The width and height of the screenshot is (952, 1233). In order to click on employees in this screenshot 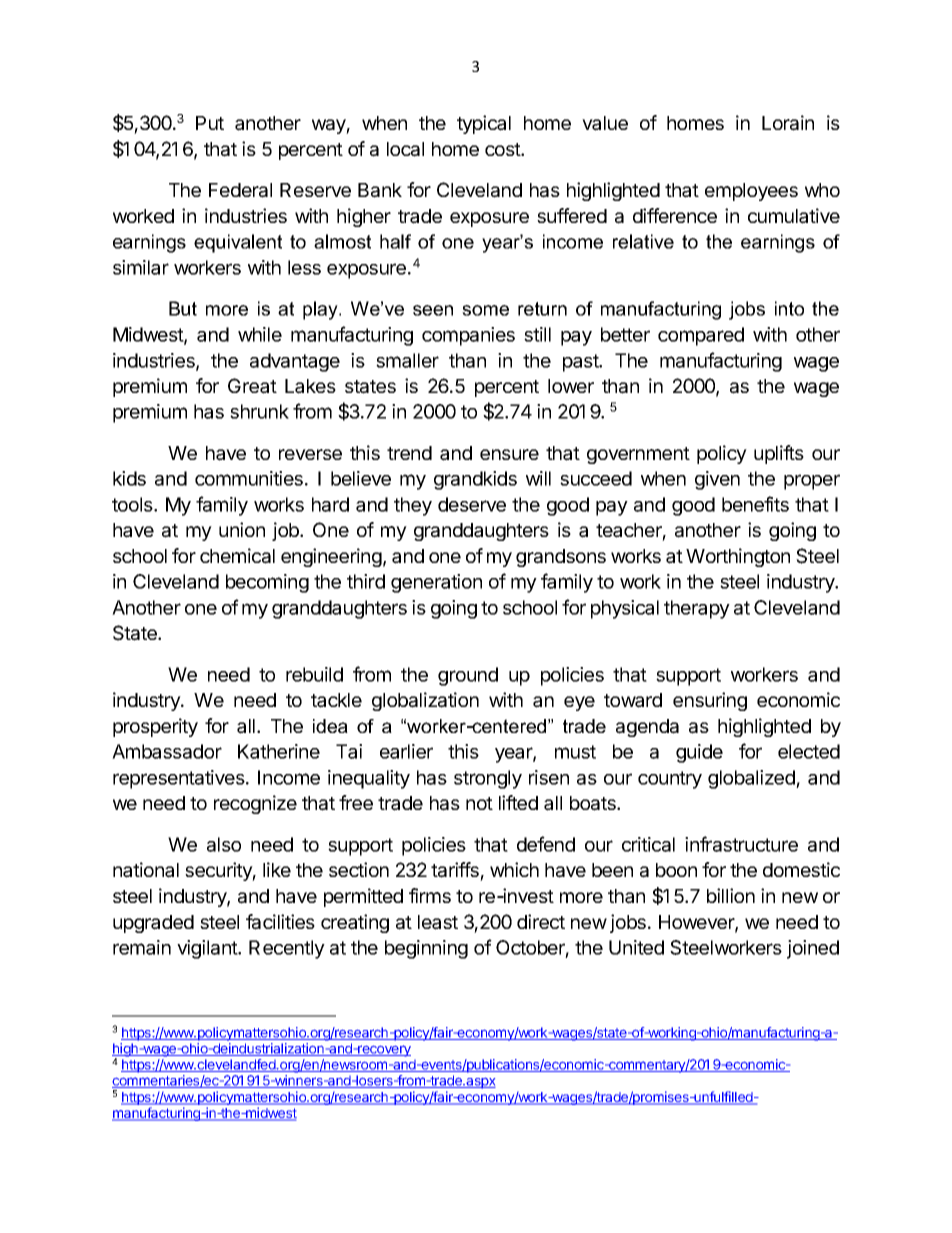, I will do `click(751, 192)`.
